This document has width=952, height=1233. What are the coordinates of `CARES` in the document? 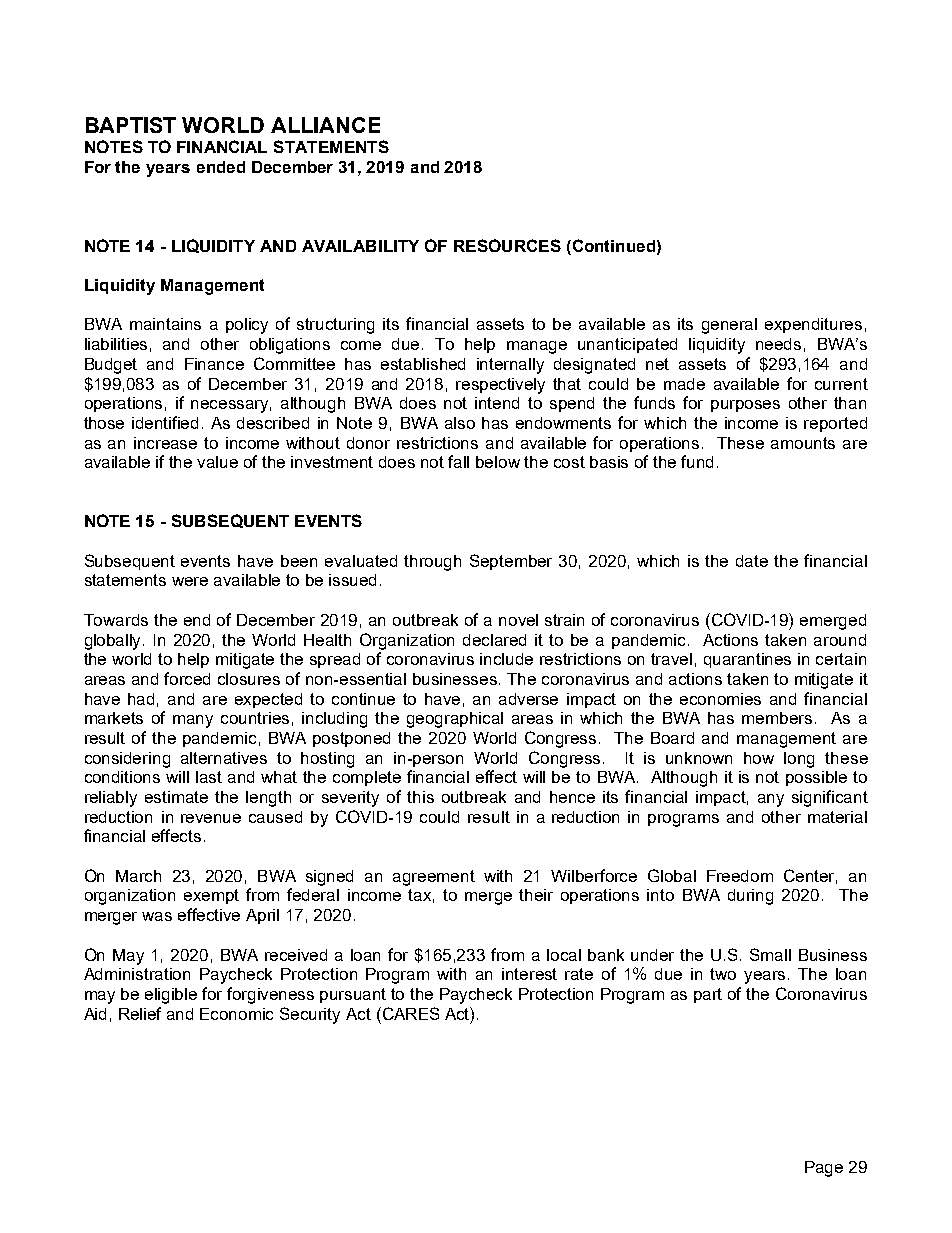 It's located at (409, 1013).
